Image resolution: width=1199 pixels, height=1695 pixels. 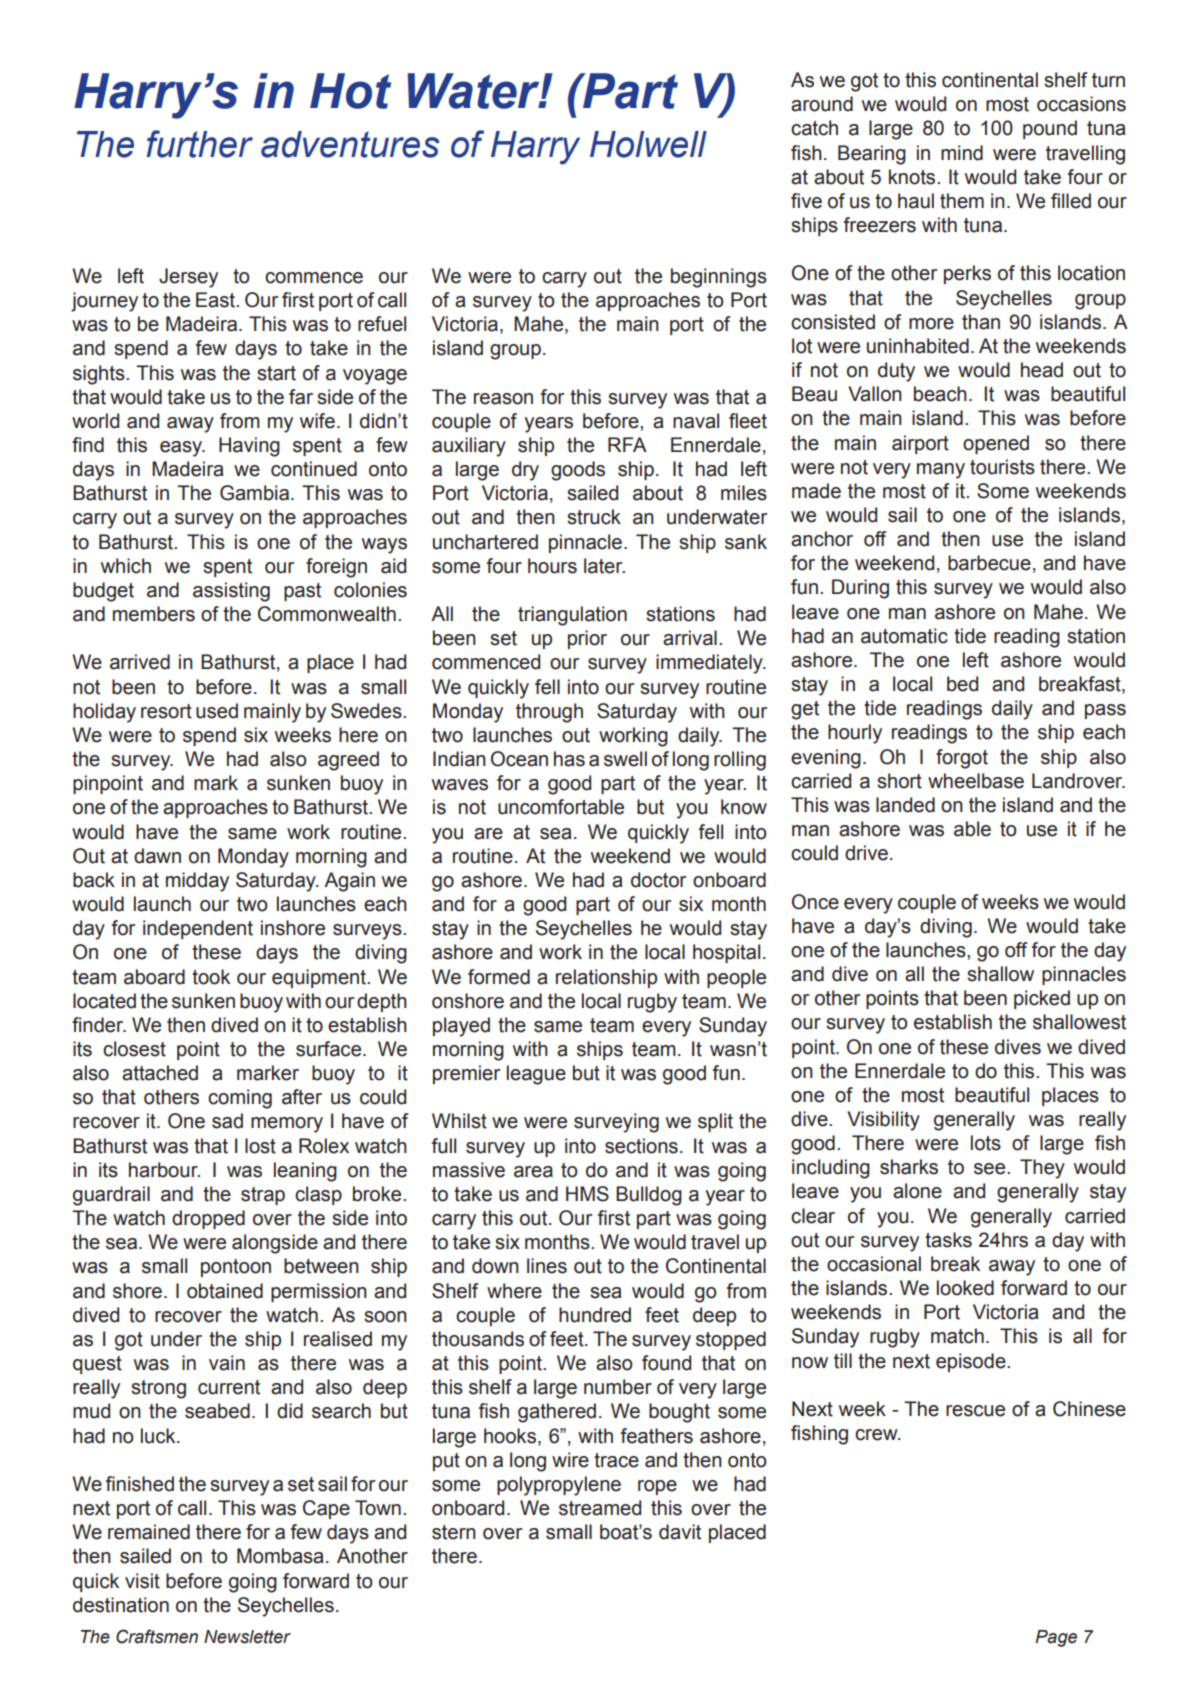 I want to click on further, so click(x=200, y=144).
